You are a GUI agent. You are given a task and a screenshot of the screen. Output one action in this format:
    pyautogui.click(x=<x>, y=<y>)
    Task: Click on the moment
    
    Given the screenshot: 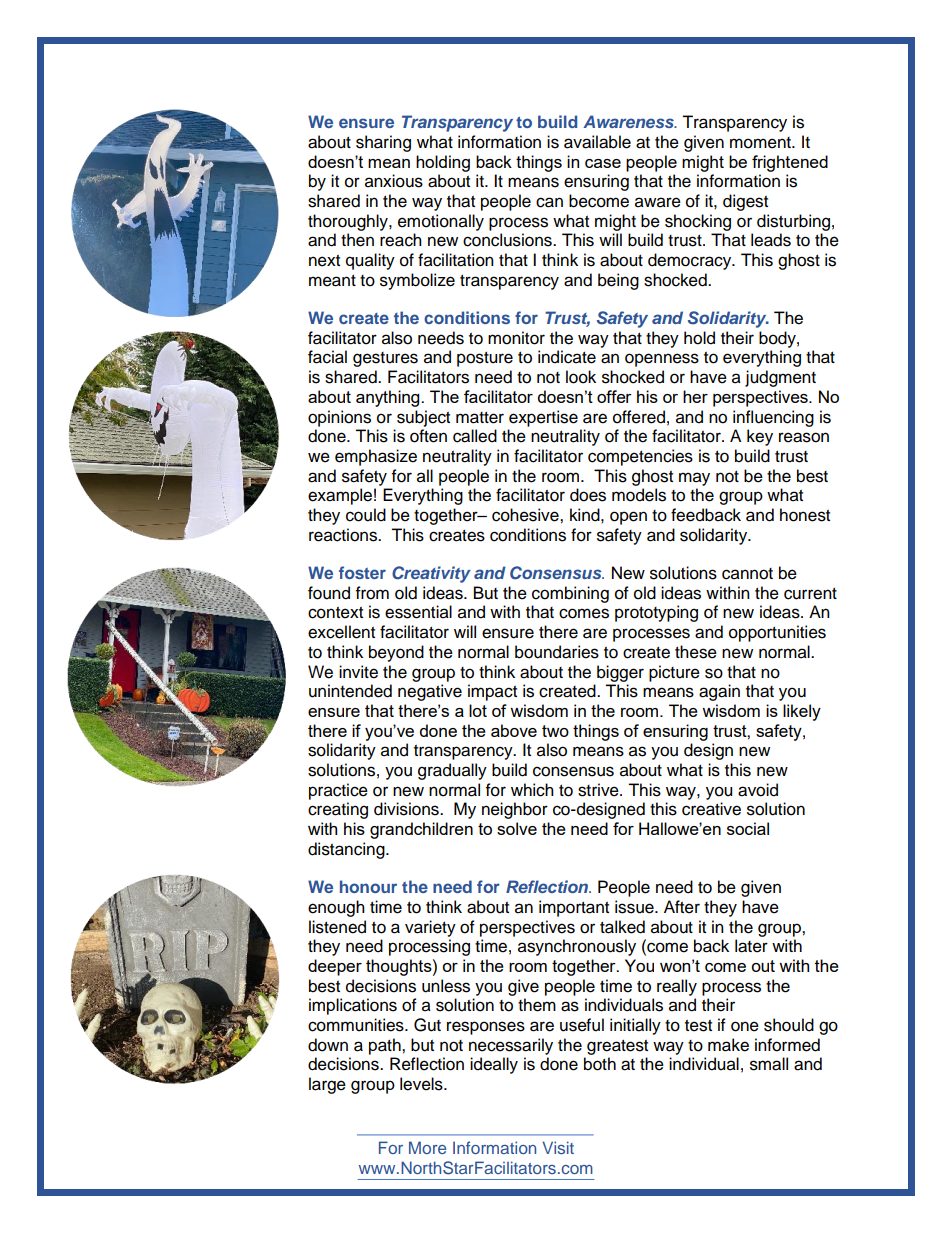 What is the action you would take?
    pyautogui.click(x=761, y=143)
